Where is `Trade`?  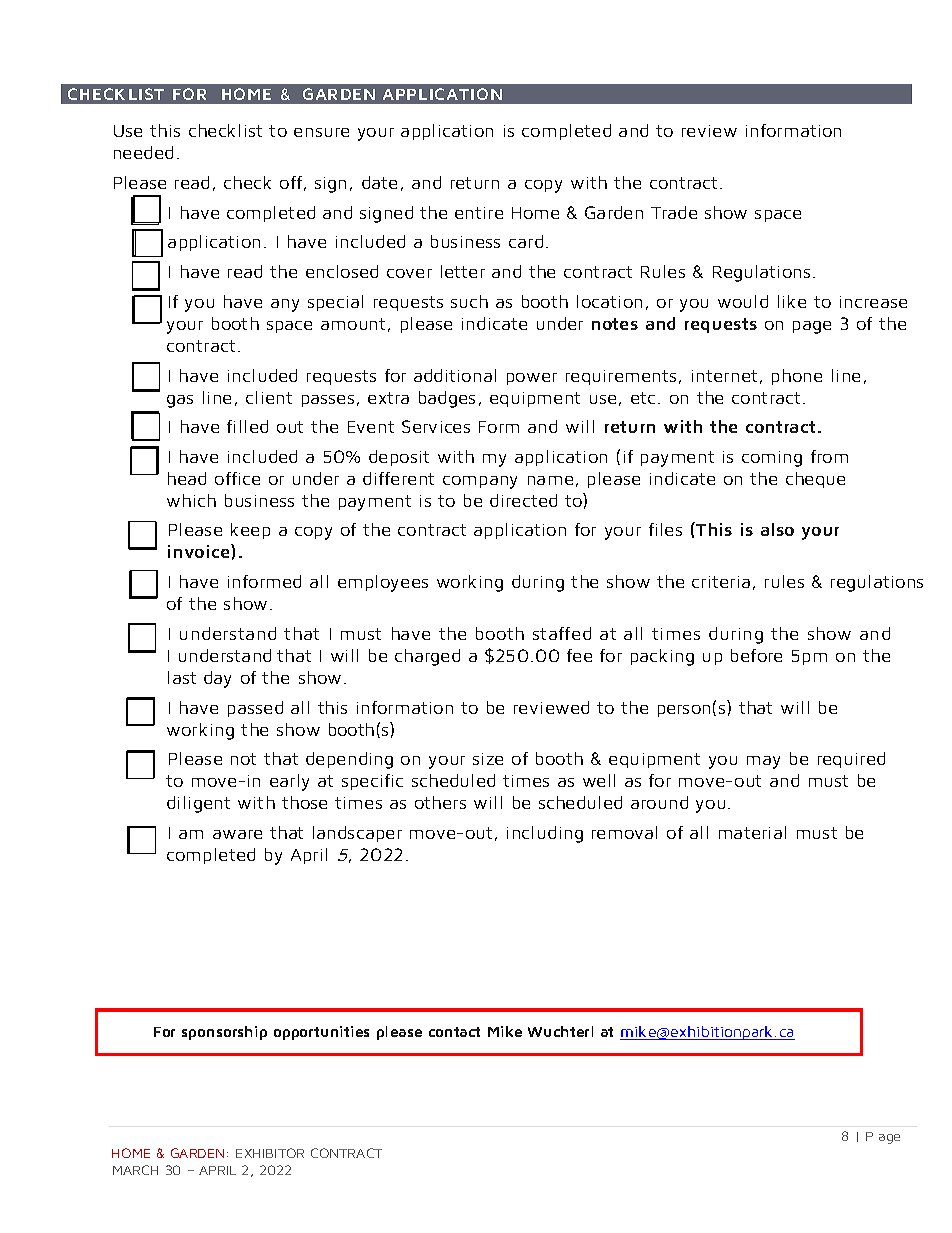 Trade is located at coordinates (674, 212).
